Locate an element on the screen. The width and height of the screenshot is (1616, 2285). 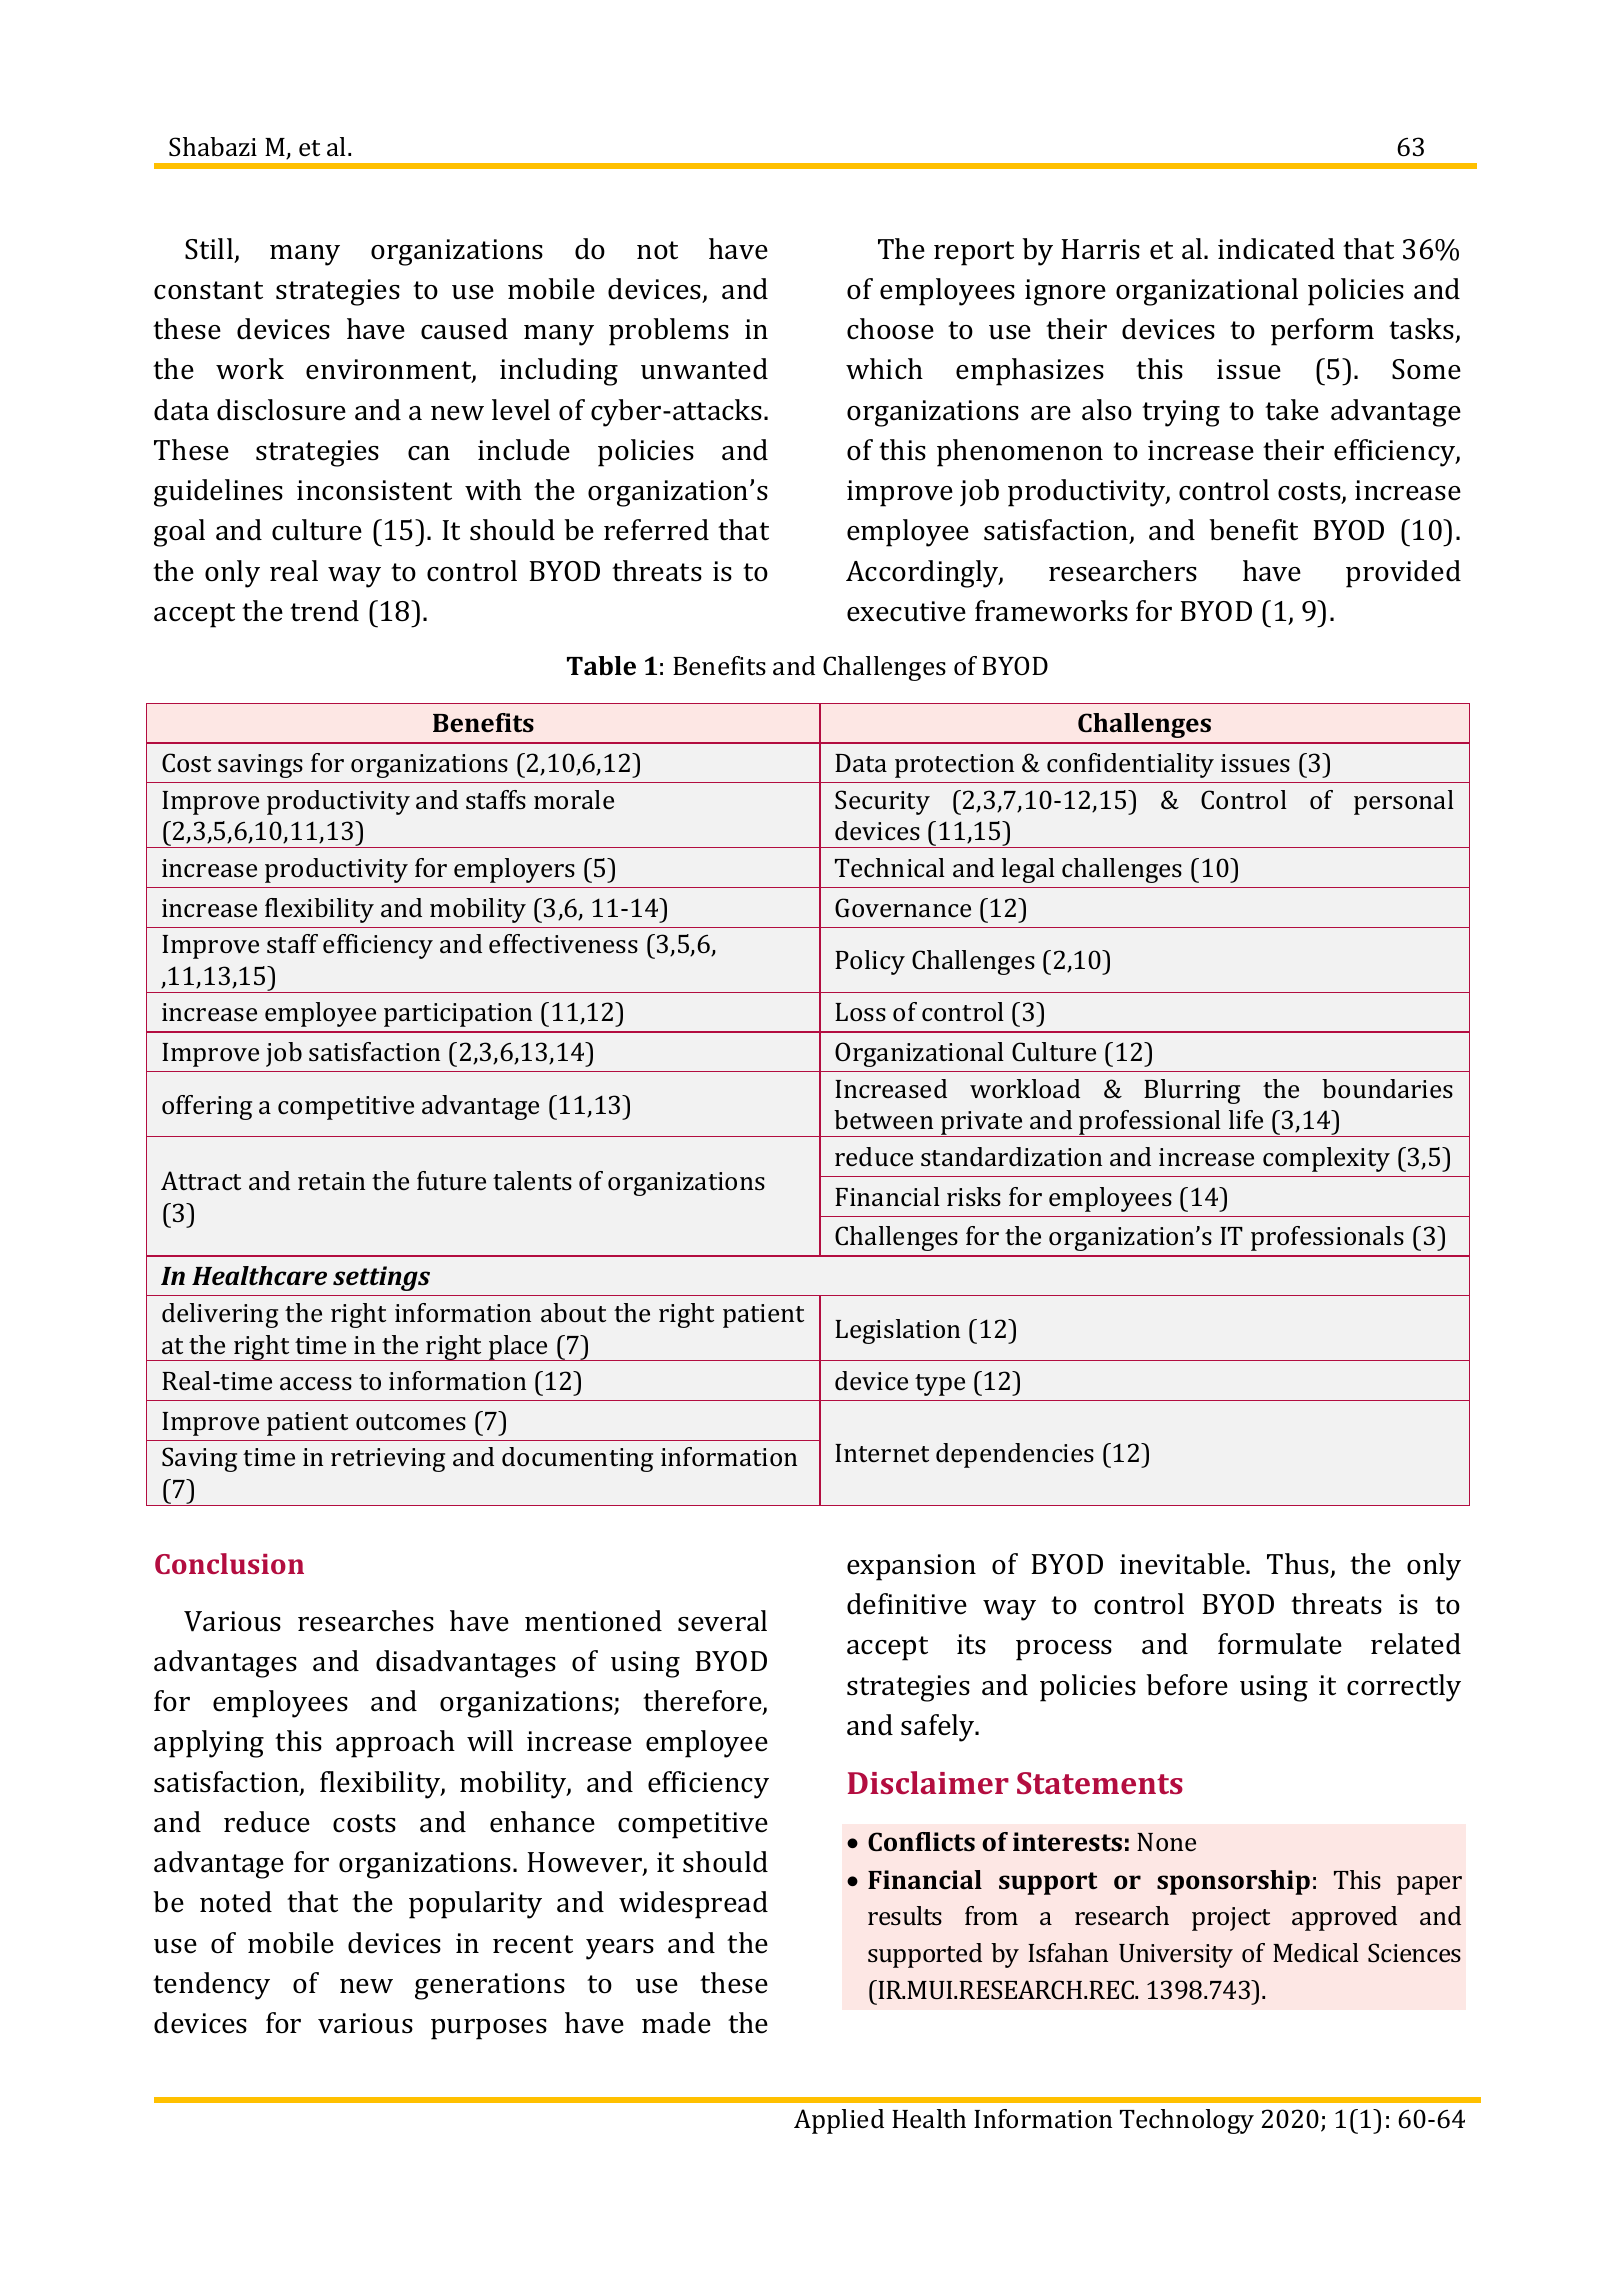
retain is located at coordinates (331, 1181).
